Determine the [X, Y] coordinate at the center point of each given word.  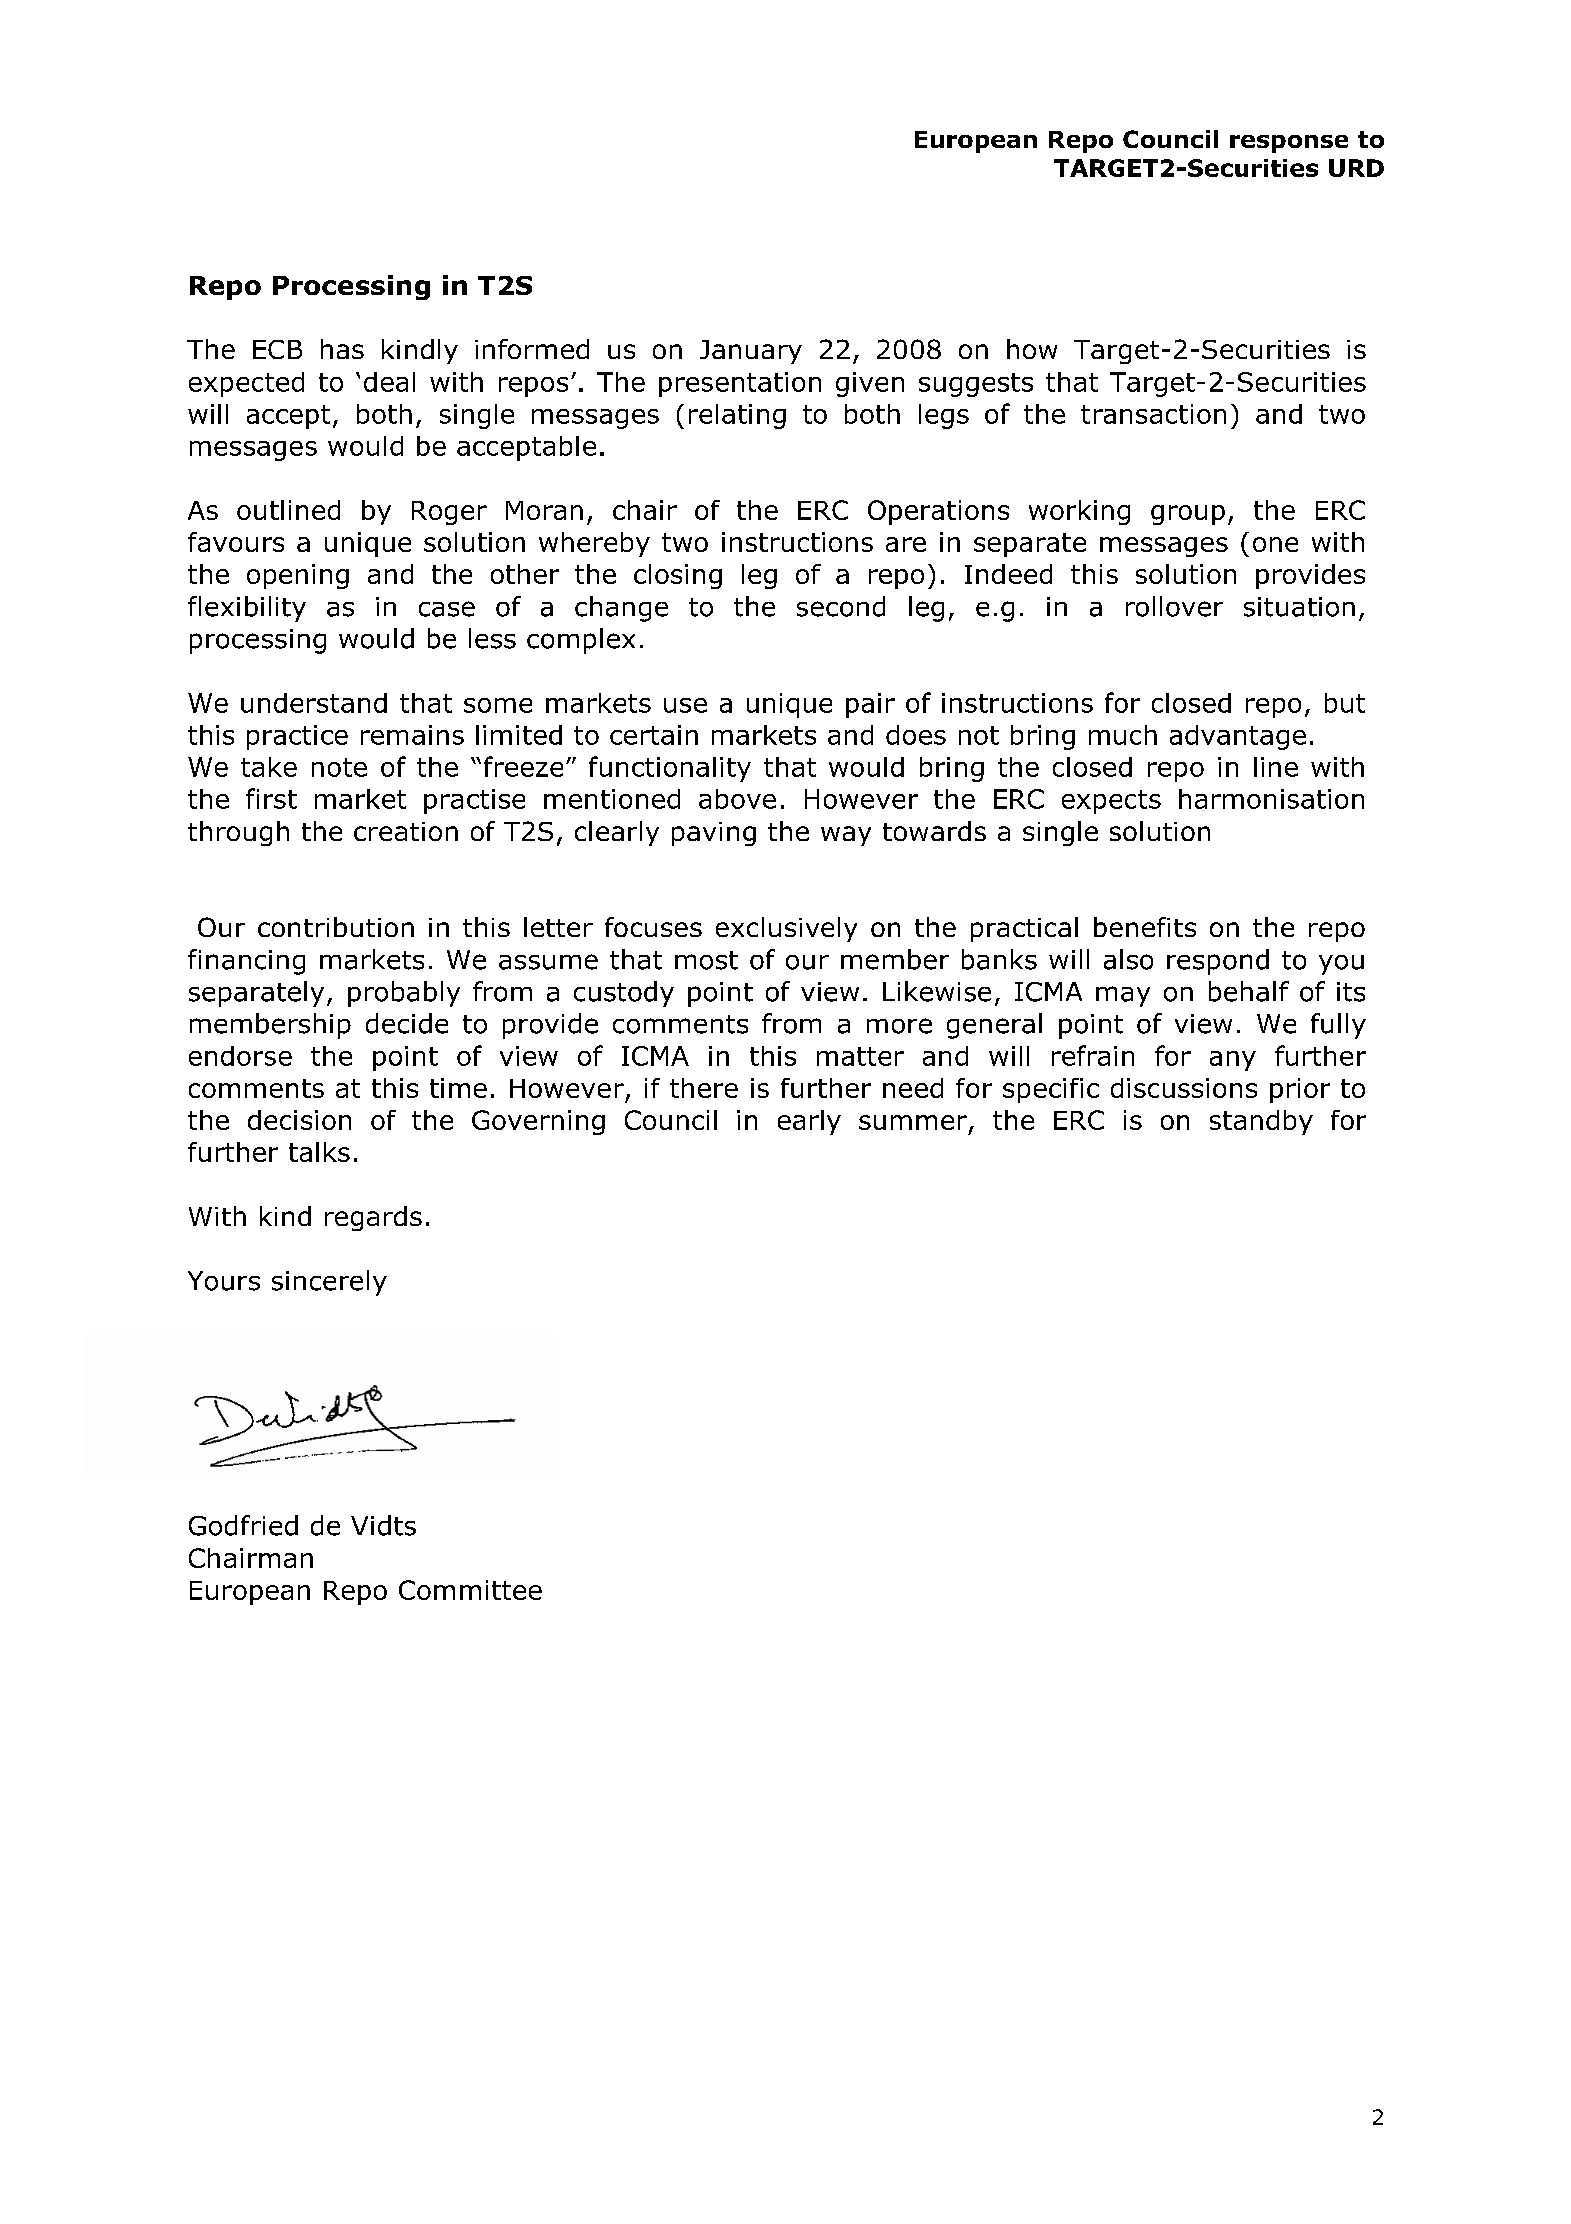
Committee [470, 1590]
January [751, 352]
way [846, 836]
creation [406, 831]
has [342, 349]
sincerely [329, 1283]
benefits [1145, 927]
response [1289, 144]
